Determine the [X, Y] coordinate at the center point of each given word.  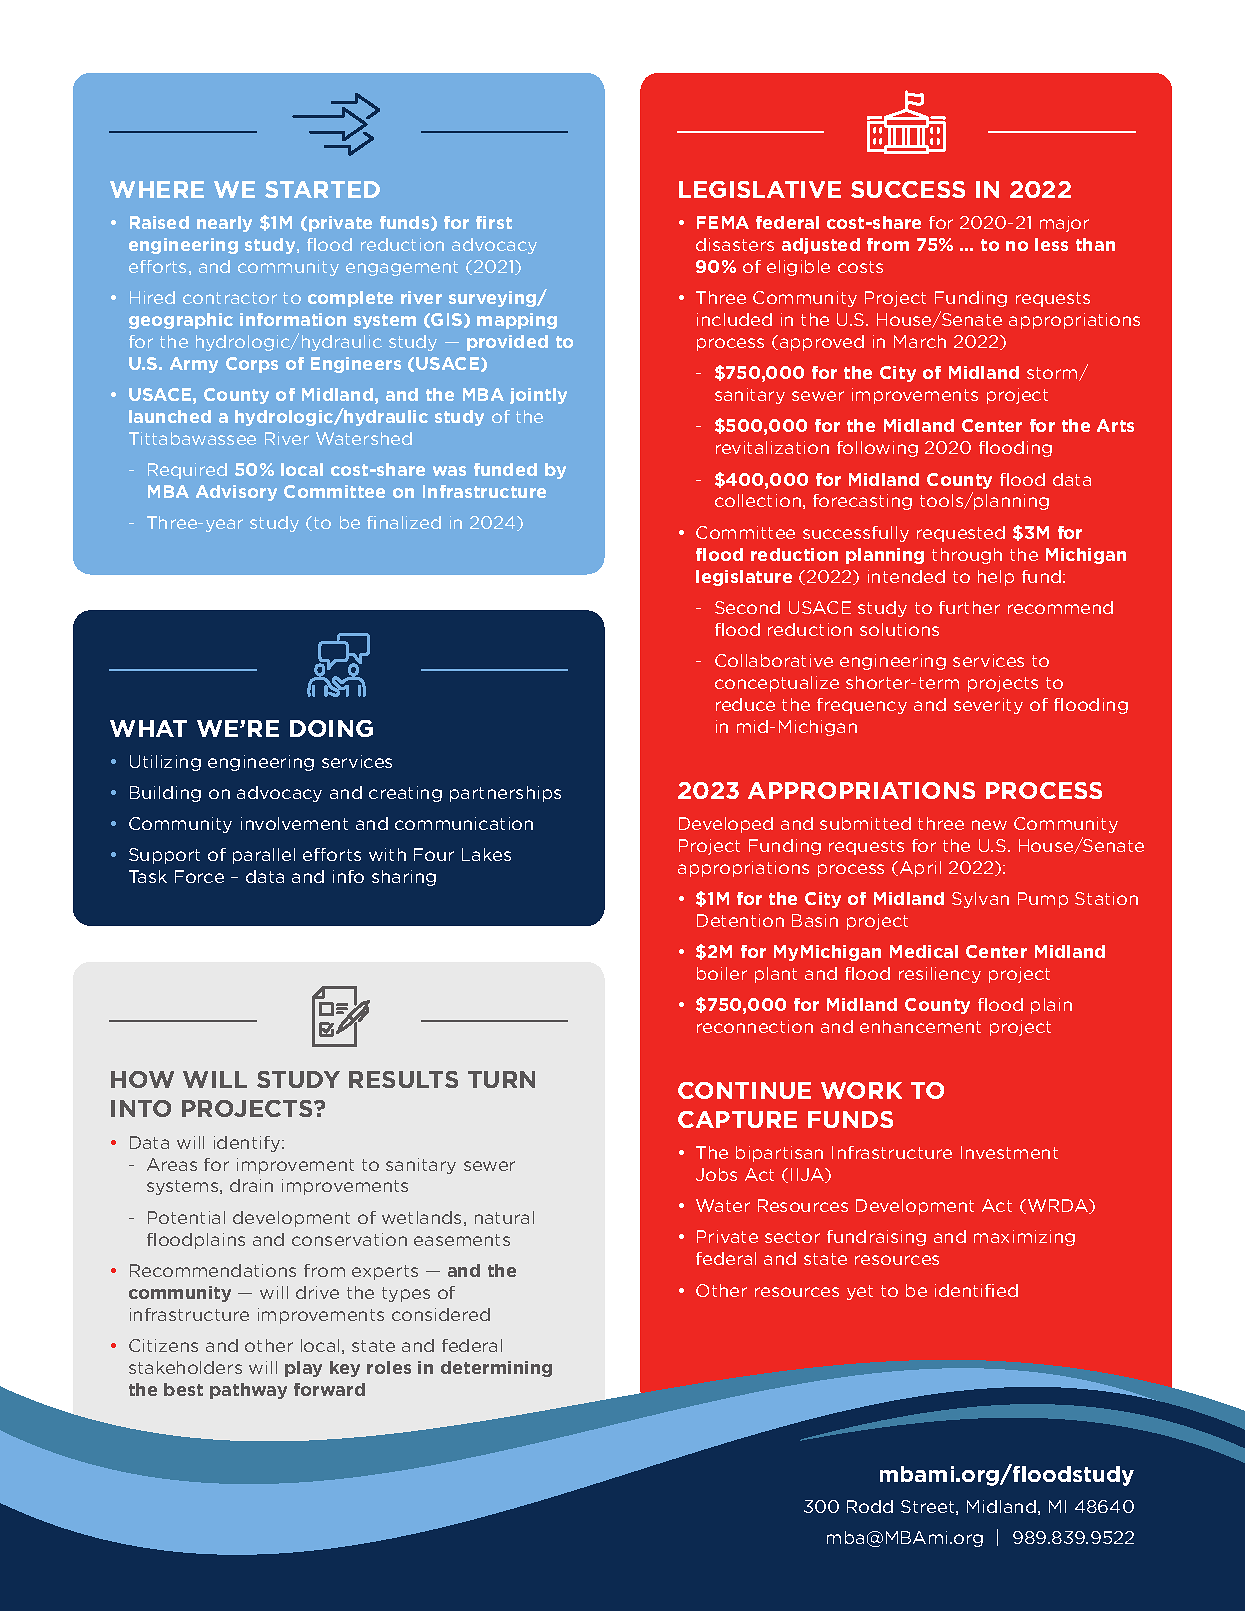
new [989, 825]
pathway [248, 1391]
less [1051, 244]
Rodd [870, 1506]
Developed [726, 825]
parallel [264, 856]
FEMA [723, 222]
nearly [224, 224]
